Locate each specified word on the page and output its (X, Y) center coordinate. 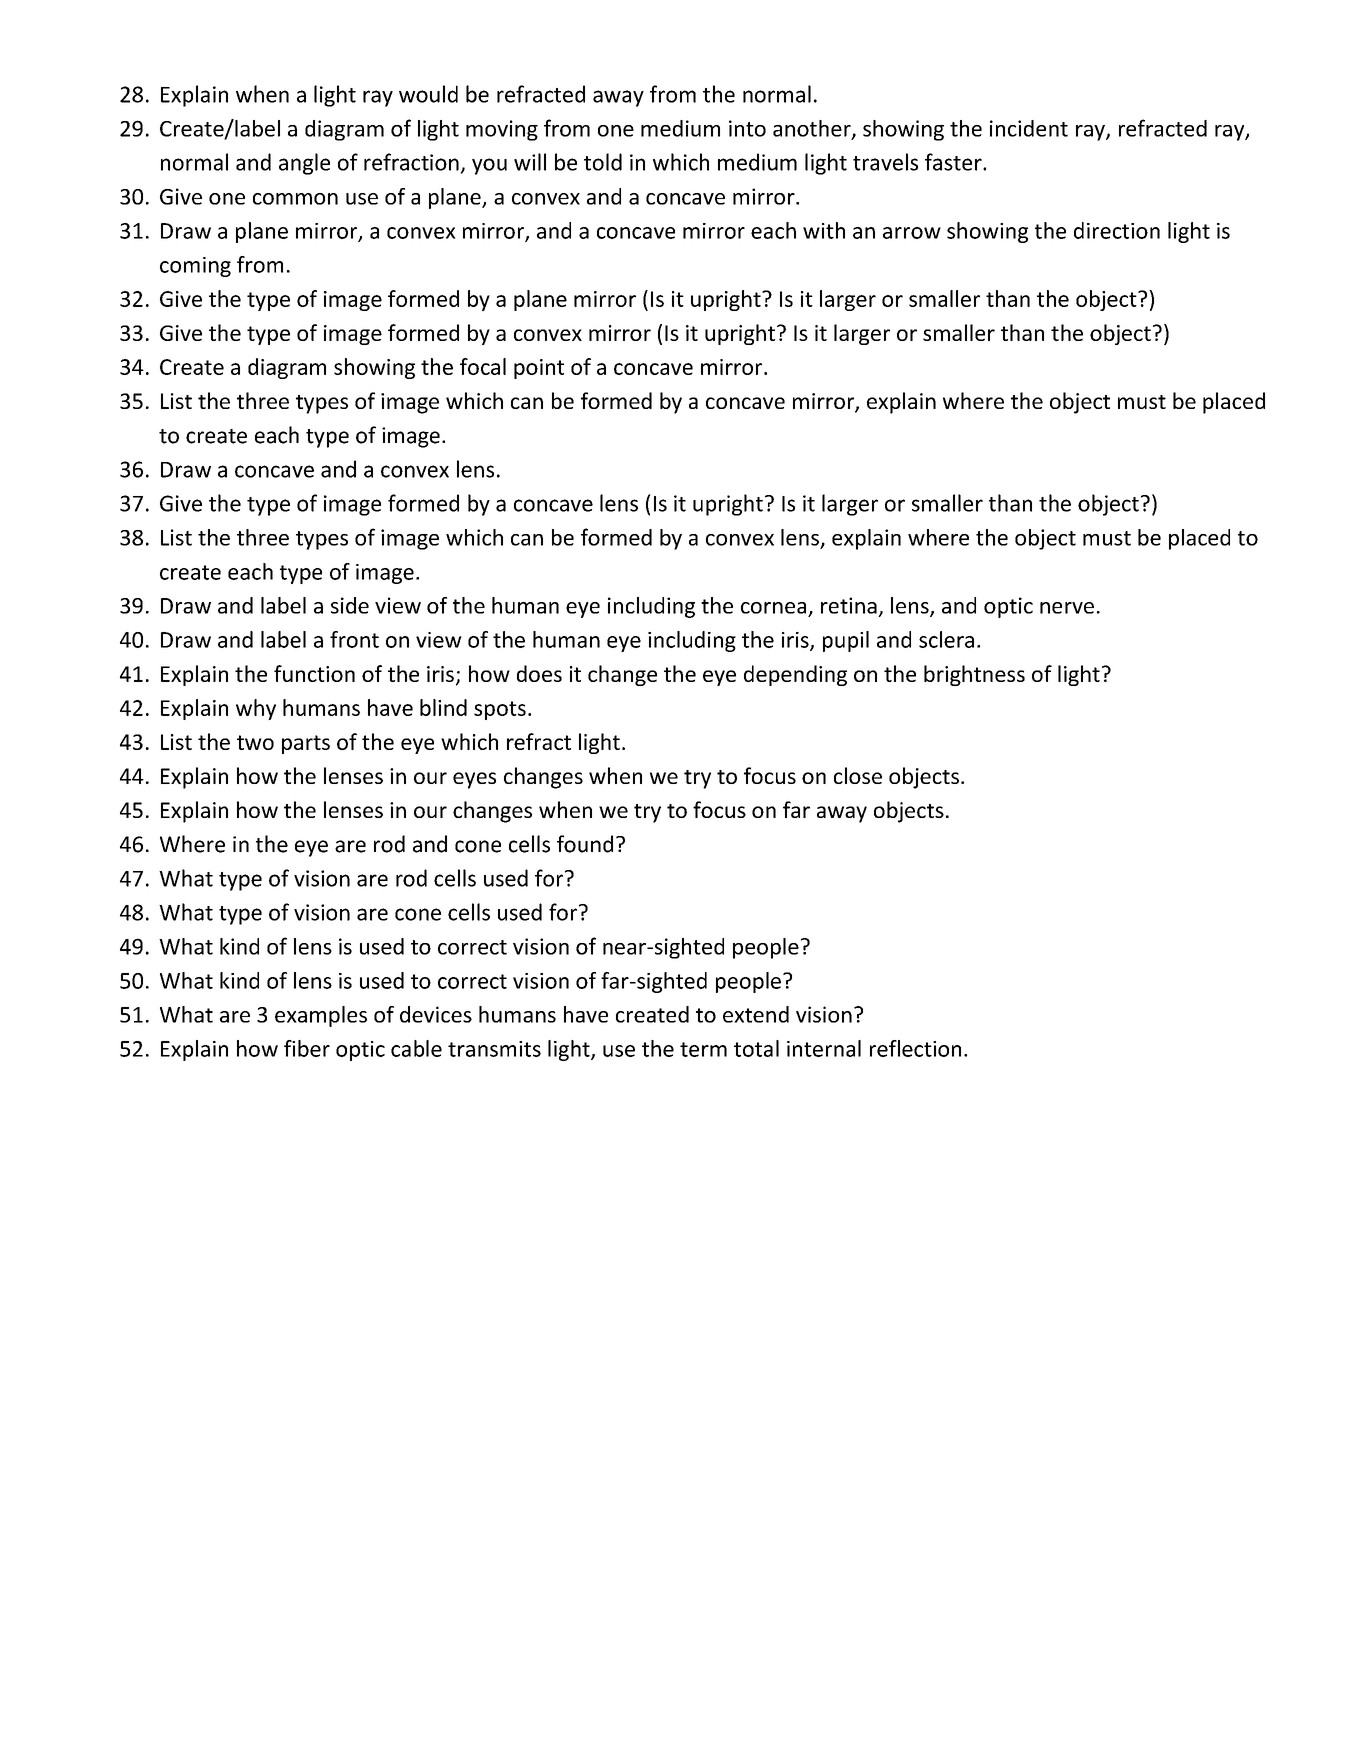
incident (1029, 128)
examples (321, 1016)
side (350, 605)
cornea (773, 608)
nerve (1067, 608)
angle (304, 164)
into (747, 128)
